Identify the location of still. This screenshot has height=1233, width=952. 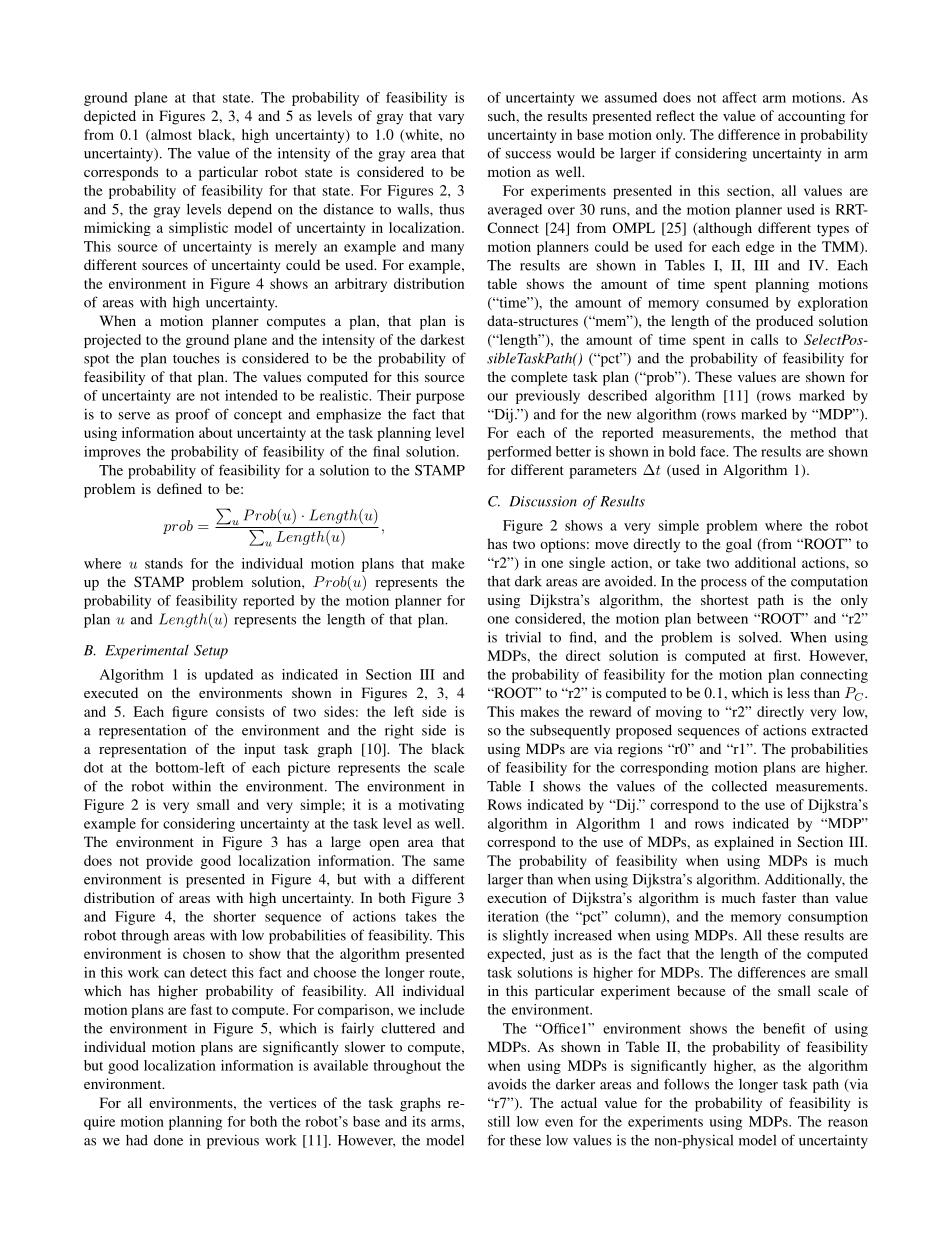
(499, 1121).
